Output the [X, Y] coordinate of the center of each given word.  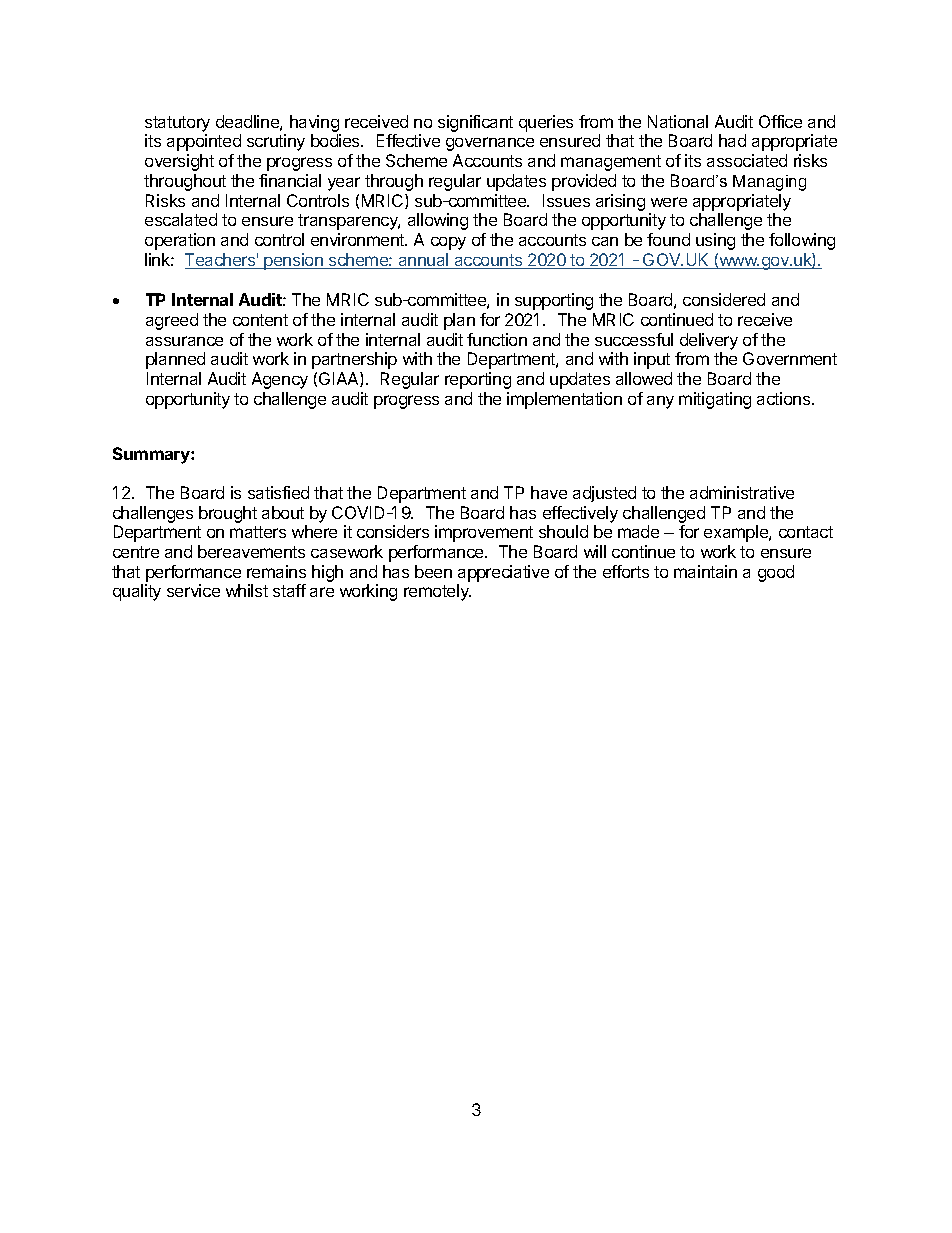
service [193, 590]
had [732, 140]
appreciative [503, 573]
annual [423, 261]
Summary [152, 455]
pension [293, 261]
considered [724, 299]
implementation [564, 400]
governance [490, 144]
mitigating [715, 400]
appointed [204, 142]
